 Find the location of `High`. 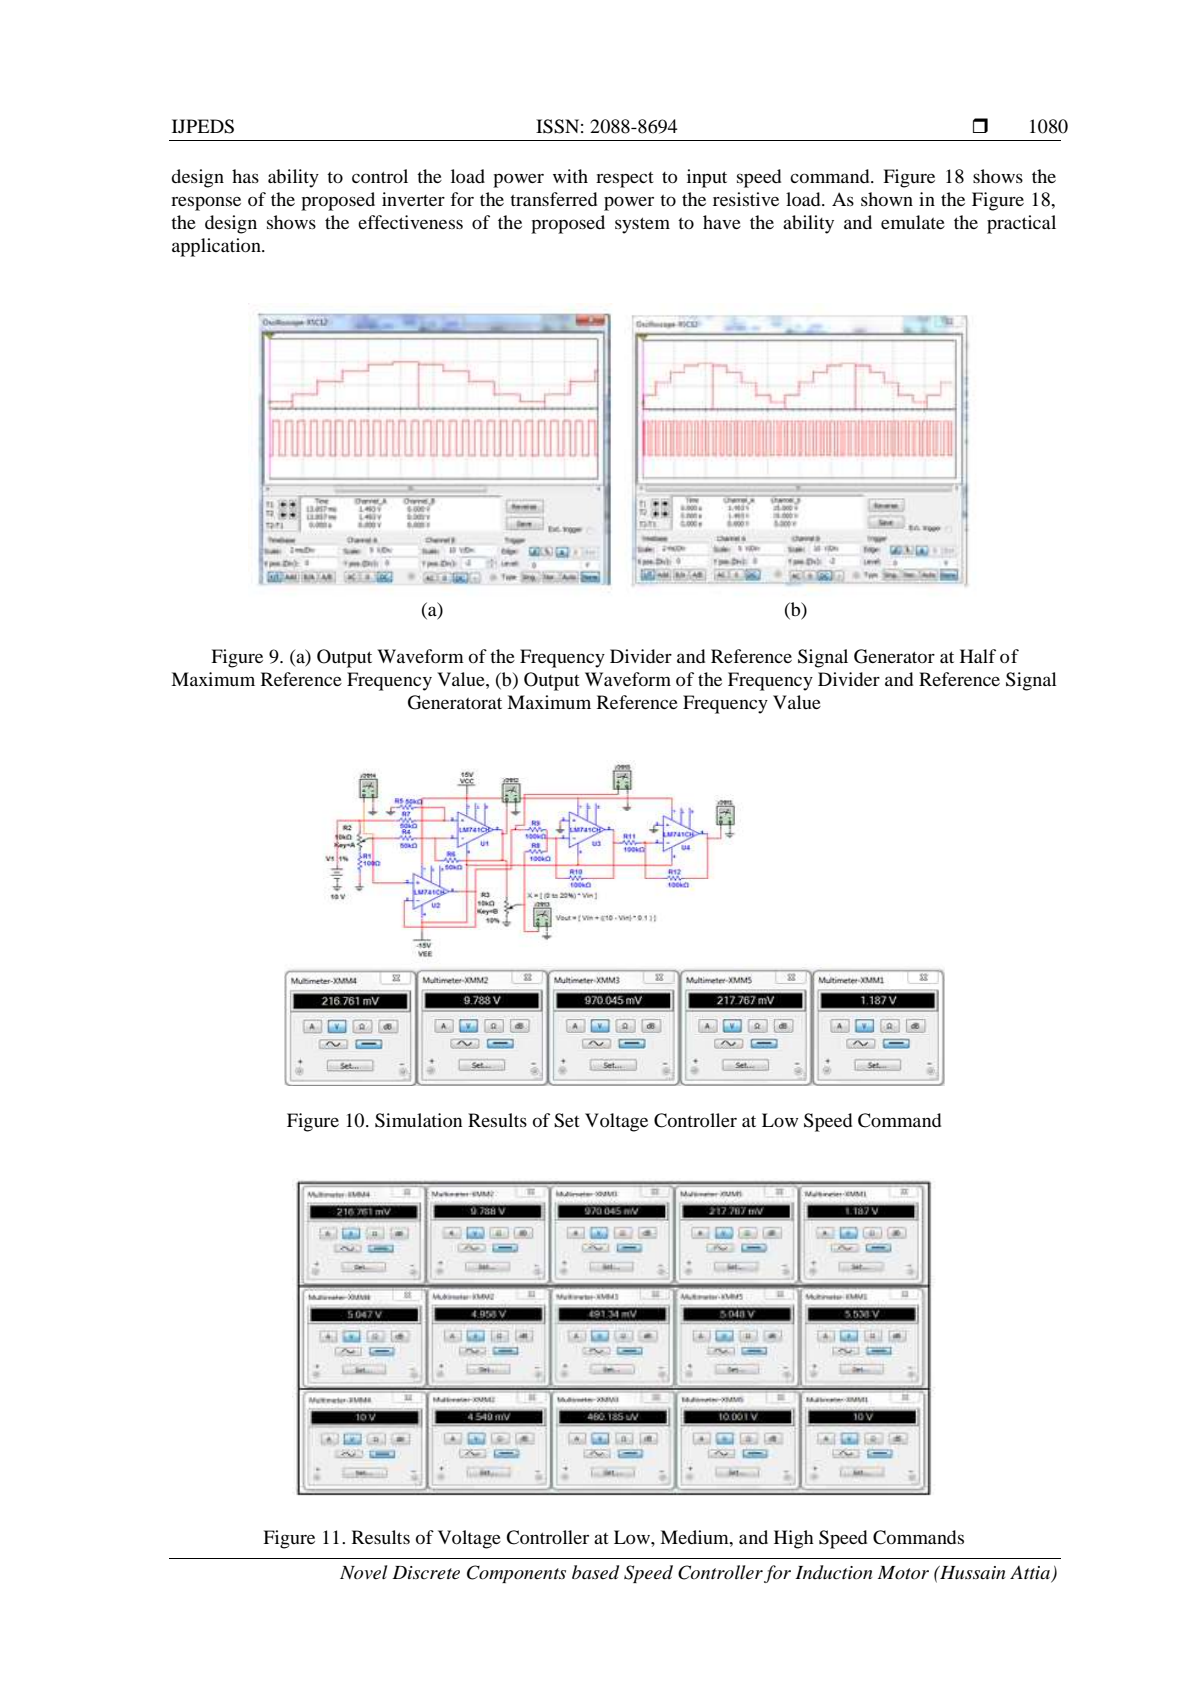

High is located at coordinates (794, 1539).
